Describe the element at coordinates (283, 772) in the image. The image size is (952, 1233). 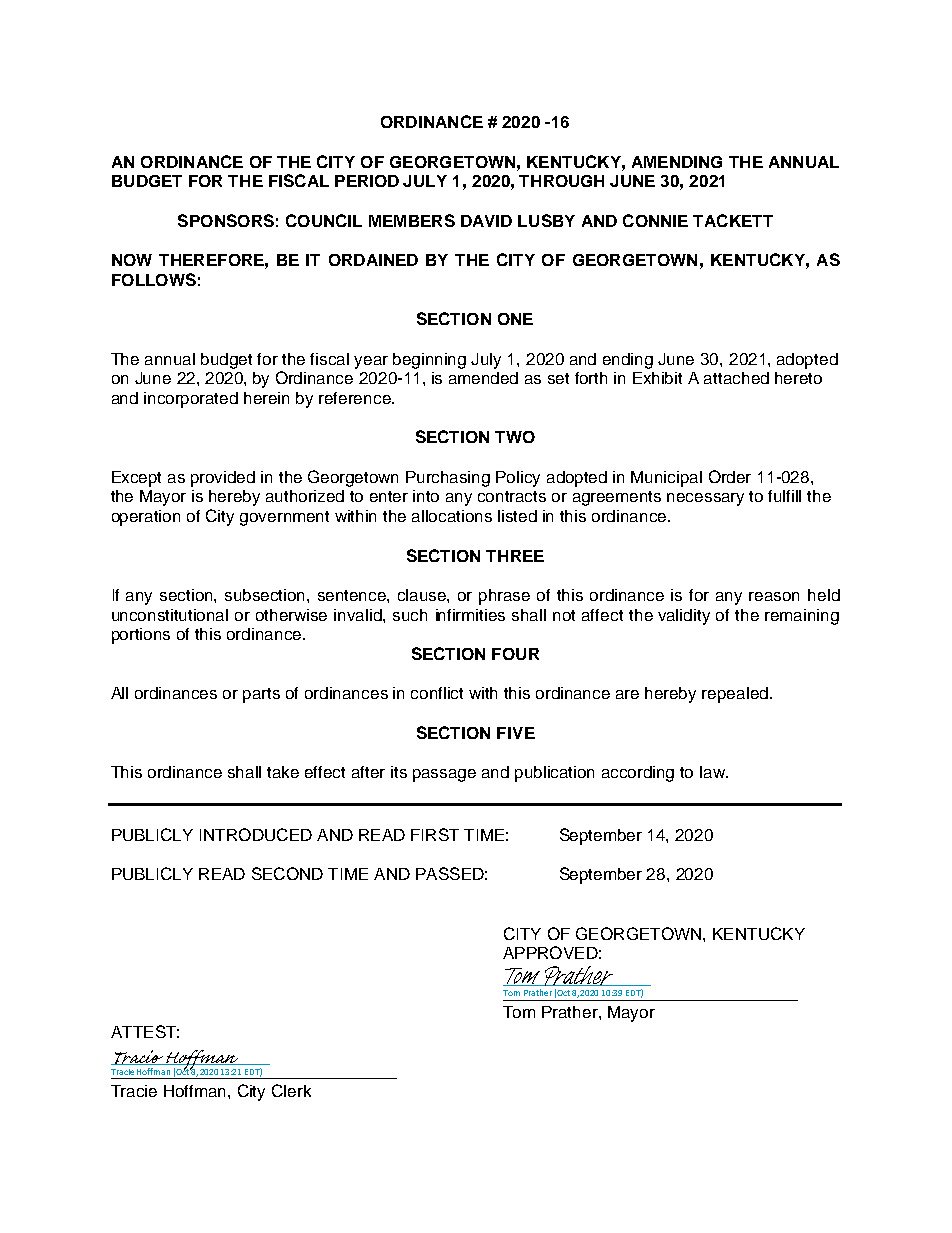
I see `take` at that location.
